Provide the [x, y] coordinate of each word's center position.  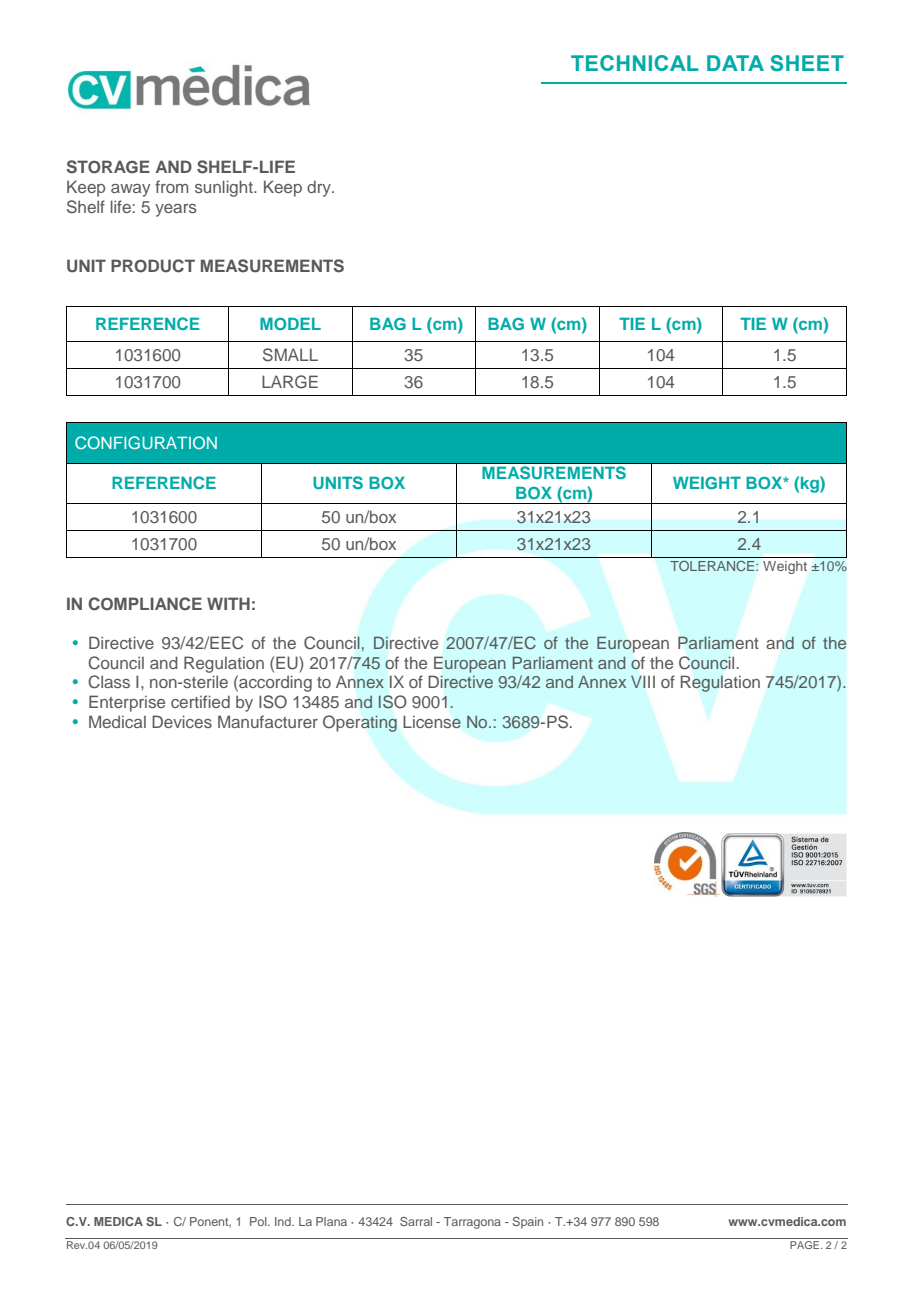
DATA [735, 63]
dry [320, 188]
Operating [360, 723]
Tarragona [472, 1223]
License [432, 721]
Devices [182, 721]
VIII [643, 681]
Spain [527, 1223]
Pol [259, 1221]
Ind [284, 1221]
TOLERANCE [713, 566]
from [171, 186]
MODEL [290, 323]
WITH [228, 603]
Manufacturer [268, 721]
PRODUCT [153, 266]
